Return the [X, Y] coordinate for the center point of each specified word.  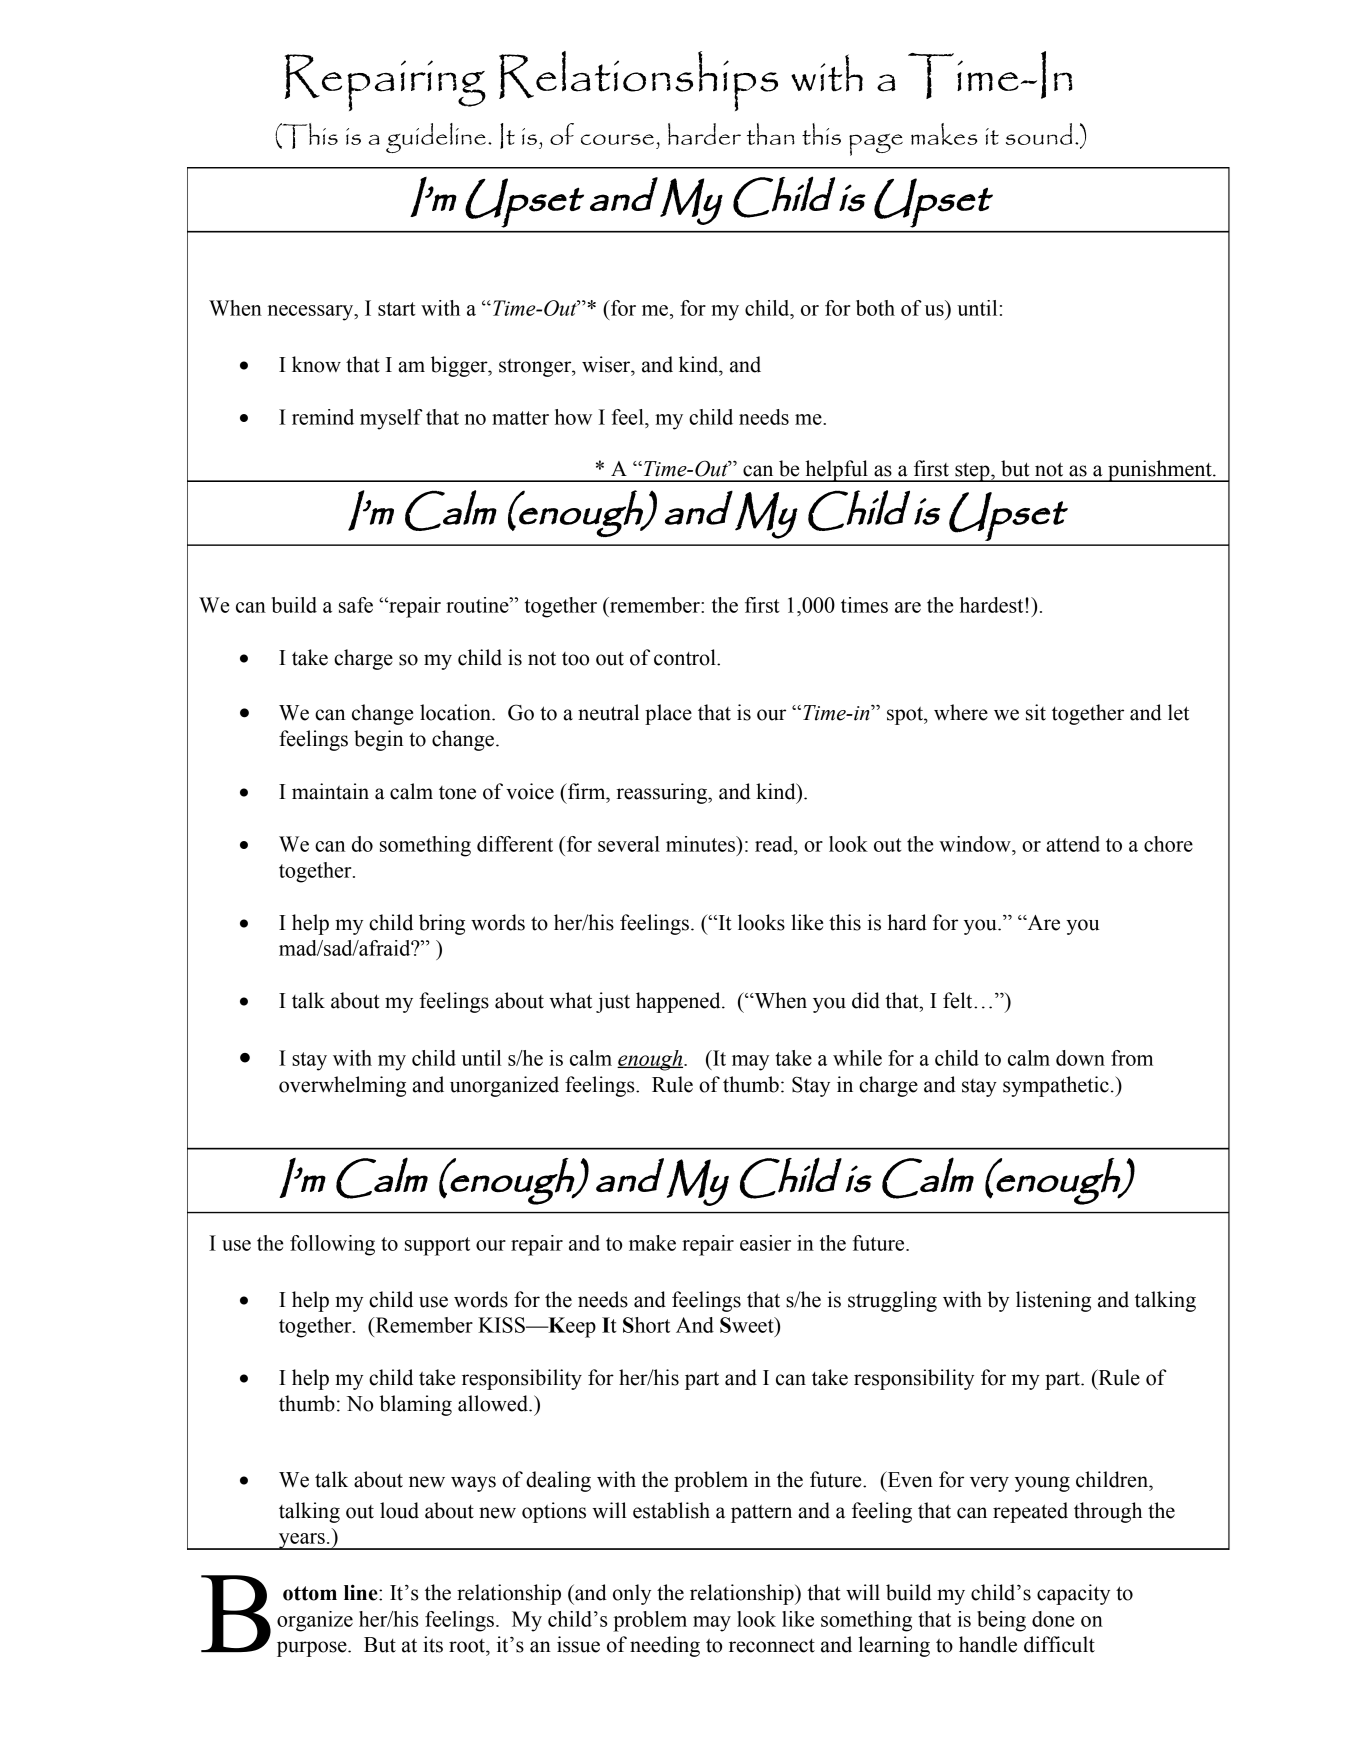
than [771, 134]
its [433, 1644]
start [397, 309]
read [775, 845]
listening [1053, 1301]
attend [1073, 844]
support [437, 1246]
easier [765, 1243]
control [686, 657]
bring [442, 924]
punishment [1160, 471]
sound [1039, 134]
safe [356, 605]
